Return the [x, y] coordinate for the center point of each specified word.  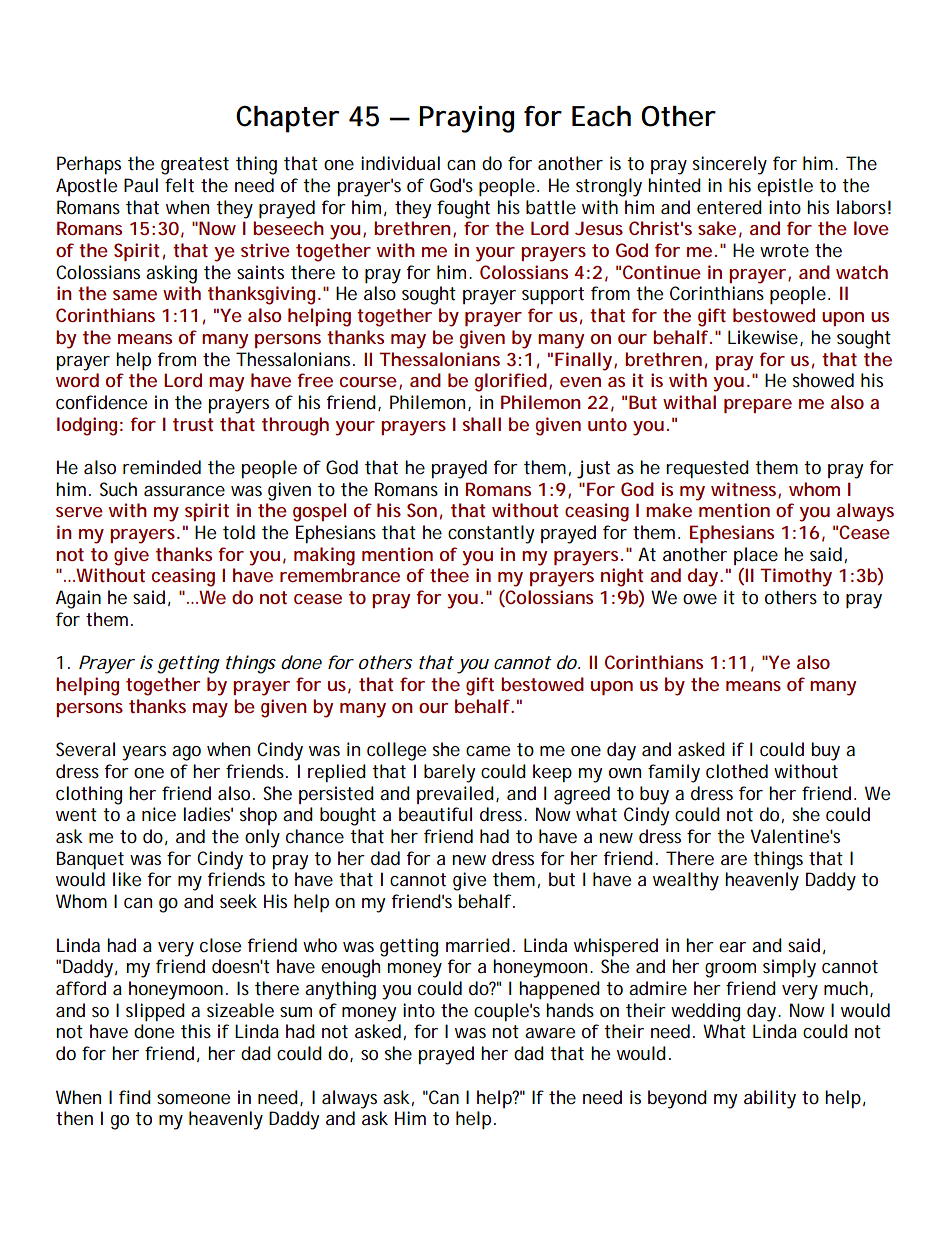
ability [770, 1099]
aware [550, 1033]
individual [400, 163]
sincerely [730, 165]
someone [193, 1099]
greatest [195, 166]
